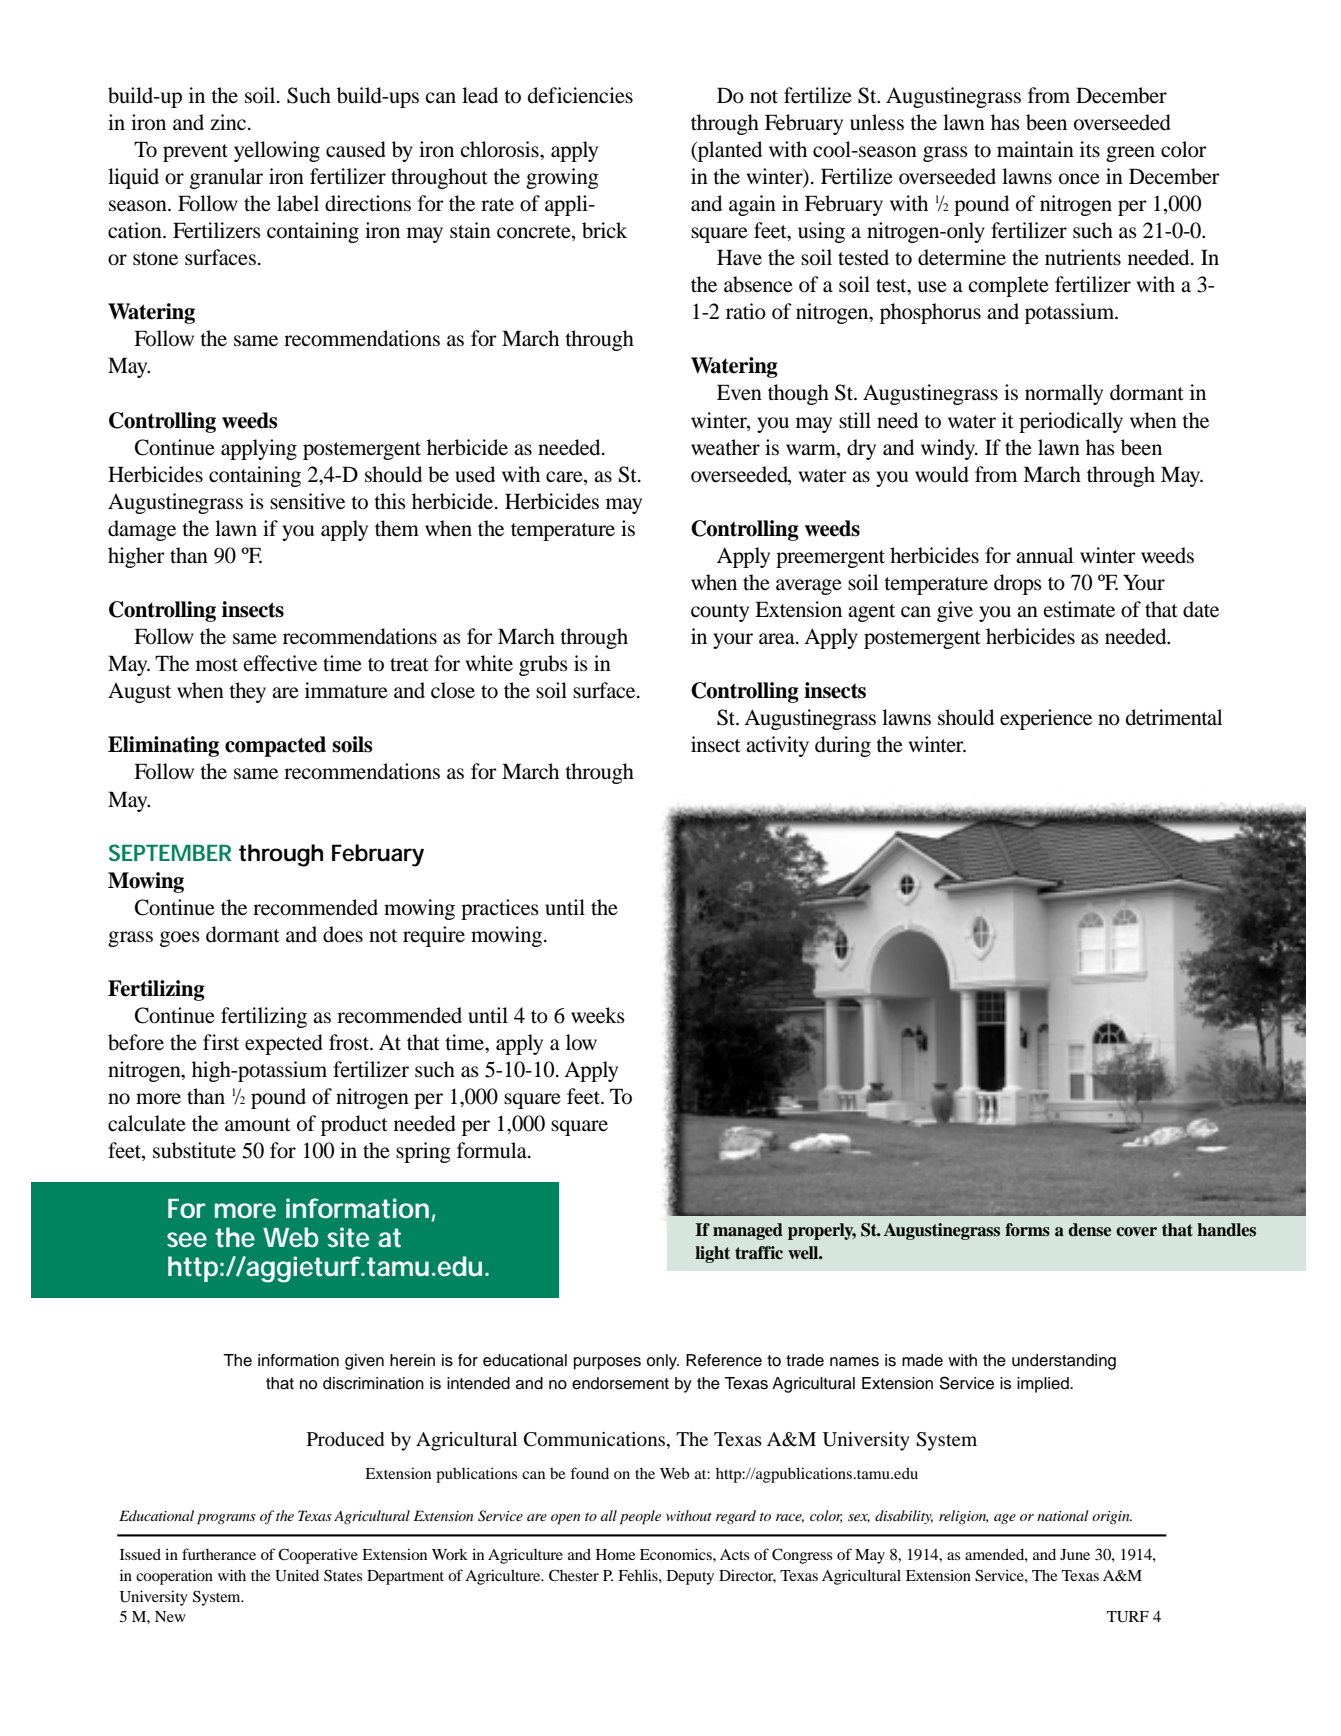  What do you see at coordinates (297, 1575) in the page?
I see `United` at bounding box center [297, 1575].
